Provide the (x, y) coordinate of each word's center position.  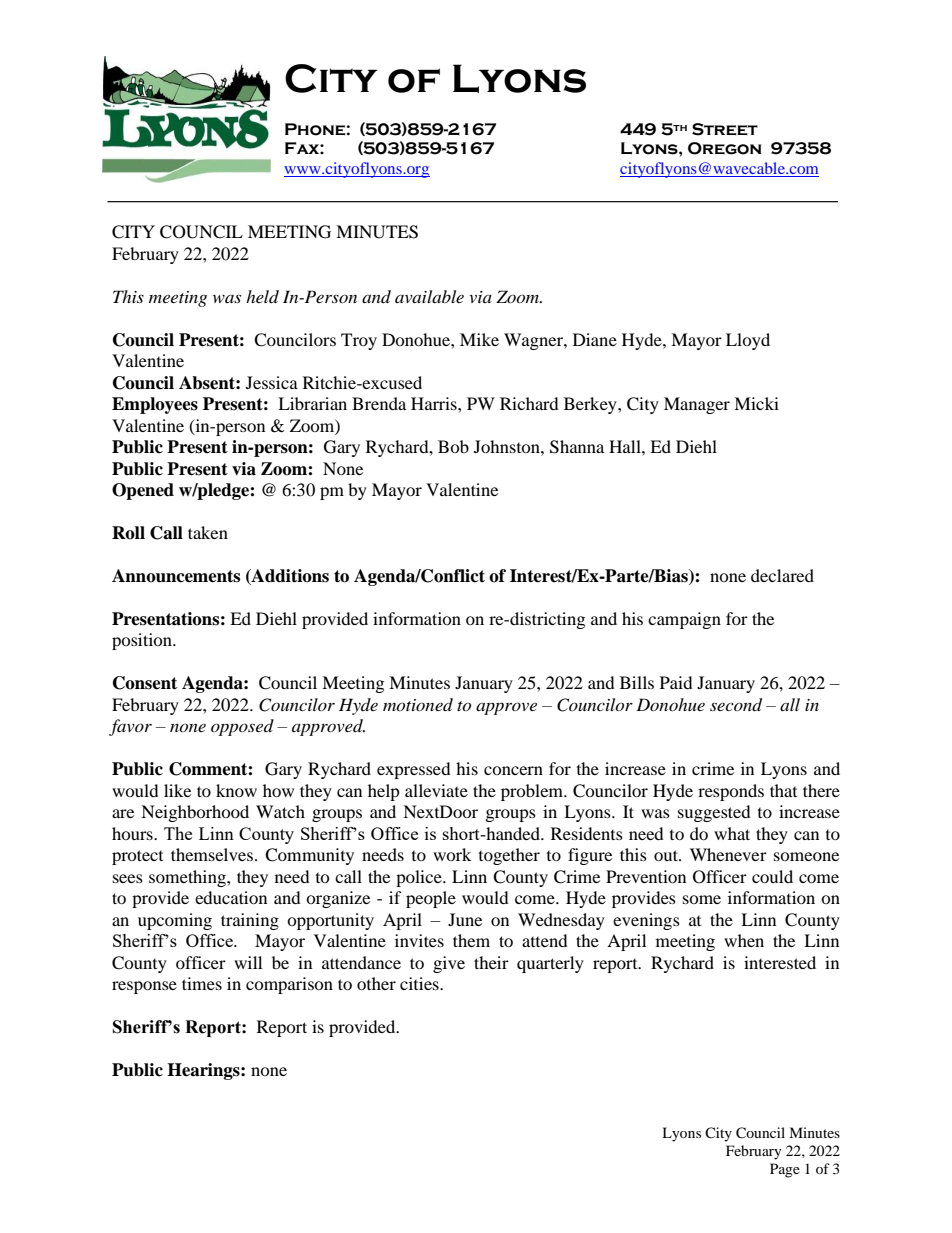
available (429, 296)
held (262, 296)
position (143, 641)
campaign (684, 620)
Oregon (724, 148)
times (202, 983)
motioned (418, 704)
